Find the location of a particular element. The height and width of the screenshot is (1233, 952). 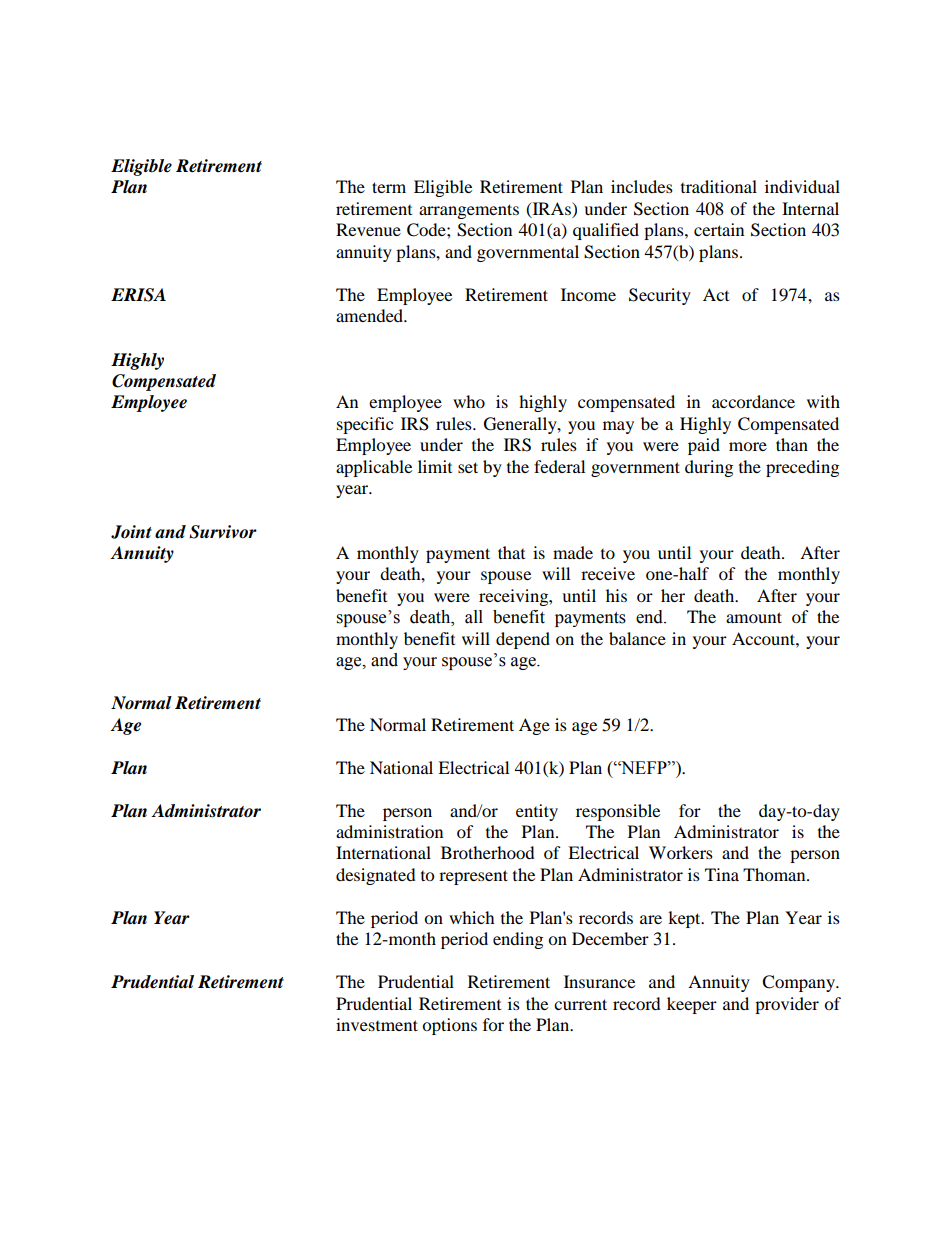

certain is located at coordinates (719, 229).
